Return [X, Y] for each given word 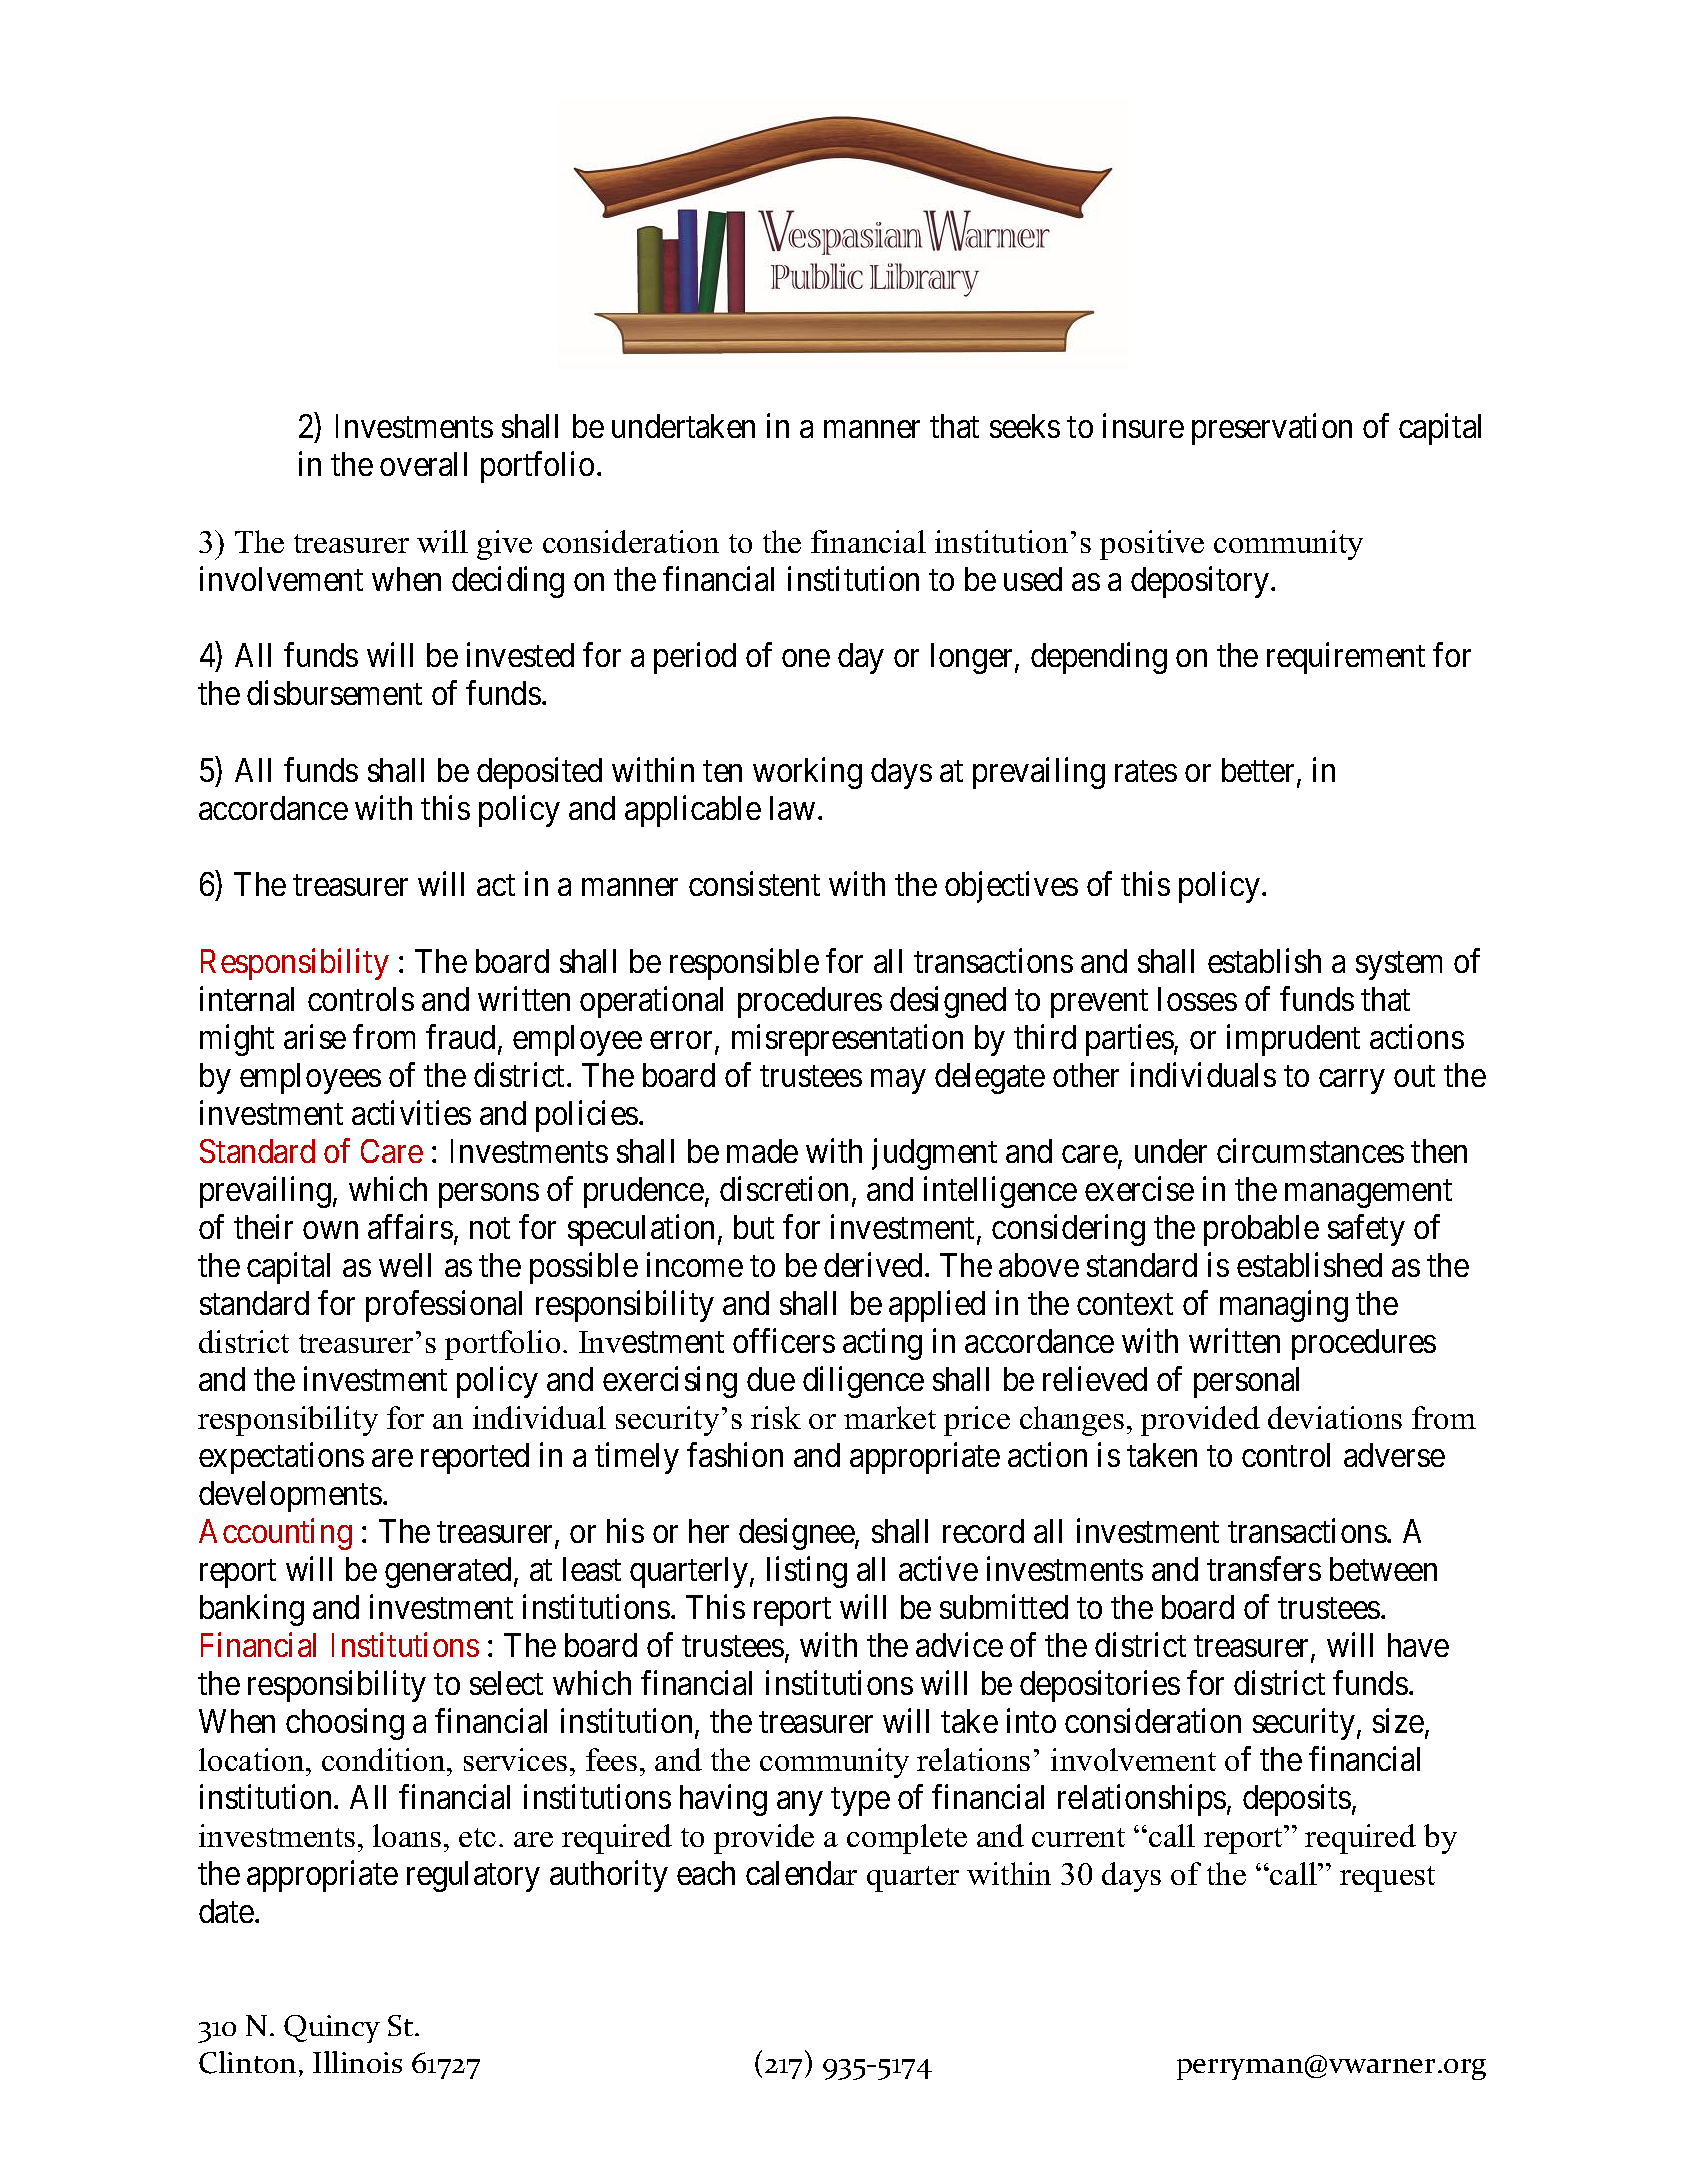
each [706, 1873]
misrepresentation [847, 1040]
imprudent [1293, 1040]
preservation [1272, 429]
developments [290, 1496]
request [1387, 1879]
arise [315, 1036]
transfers [1264, 1568]
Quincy [332, 2029]
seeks [1025, 426]
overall [423, 464]
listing [807, 1572]
